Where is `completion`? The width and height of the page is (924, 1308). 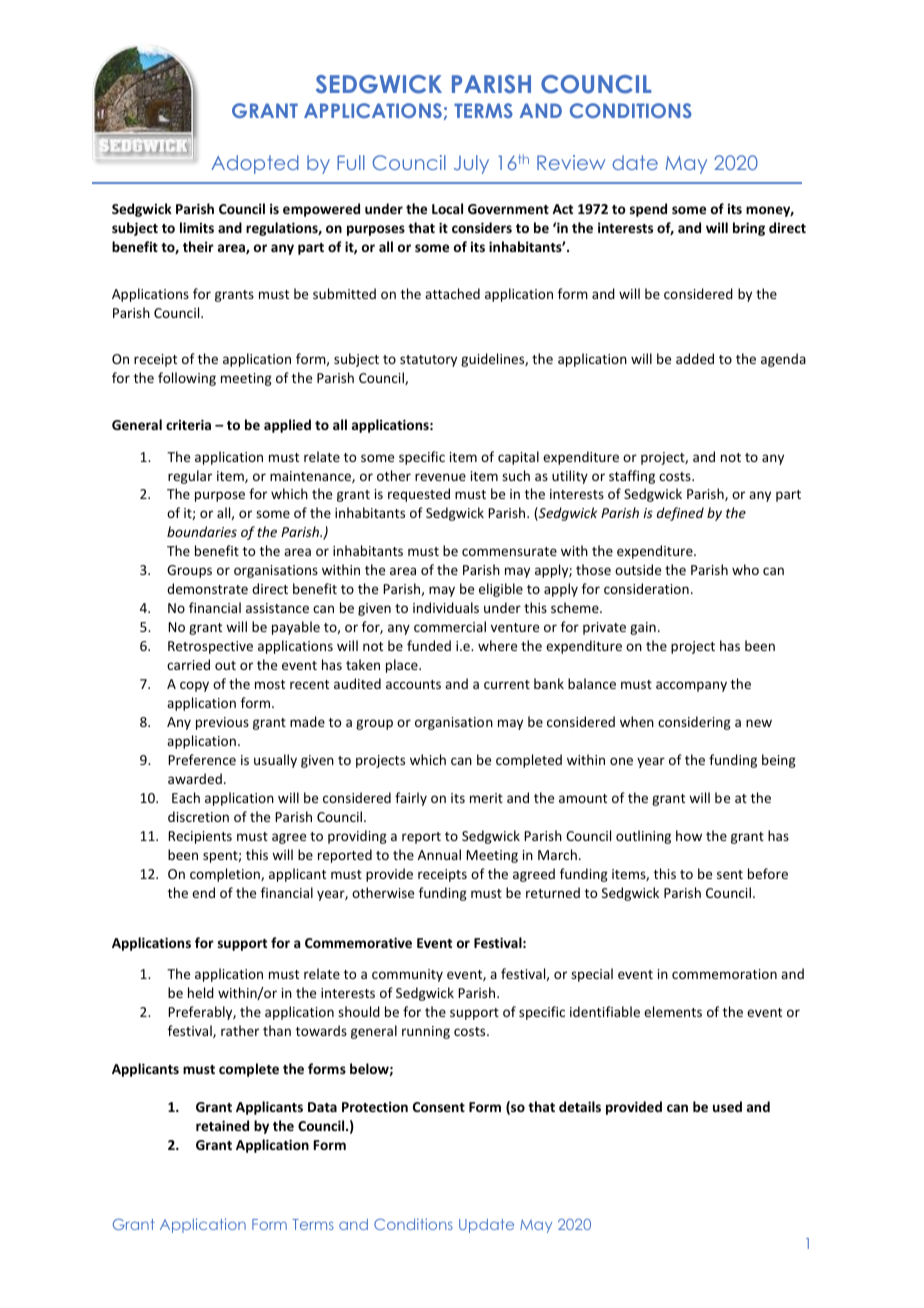 completion is located at coordinates (226, 875).
